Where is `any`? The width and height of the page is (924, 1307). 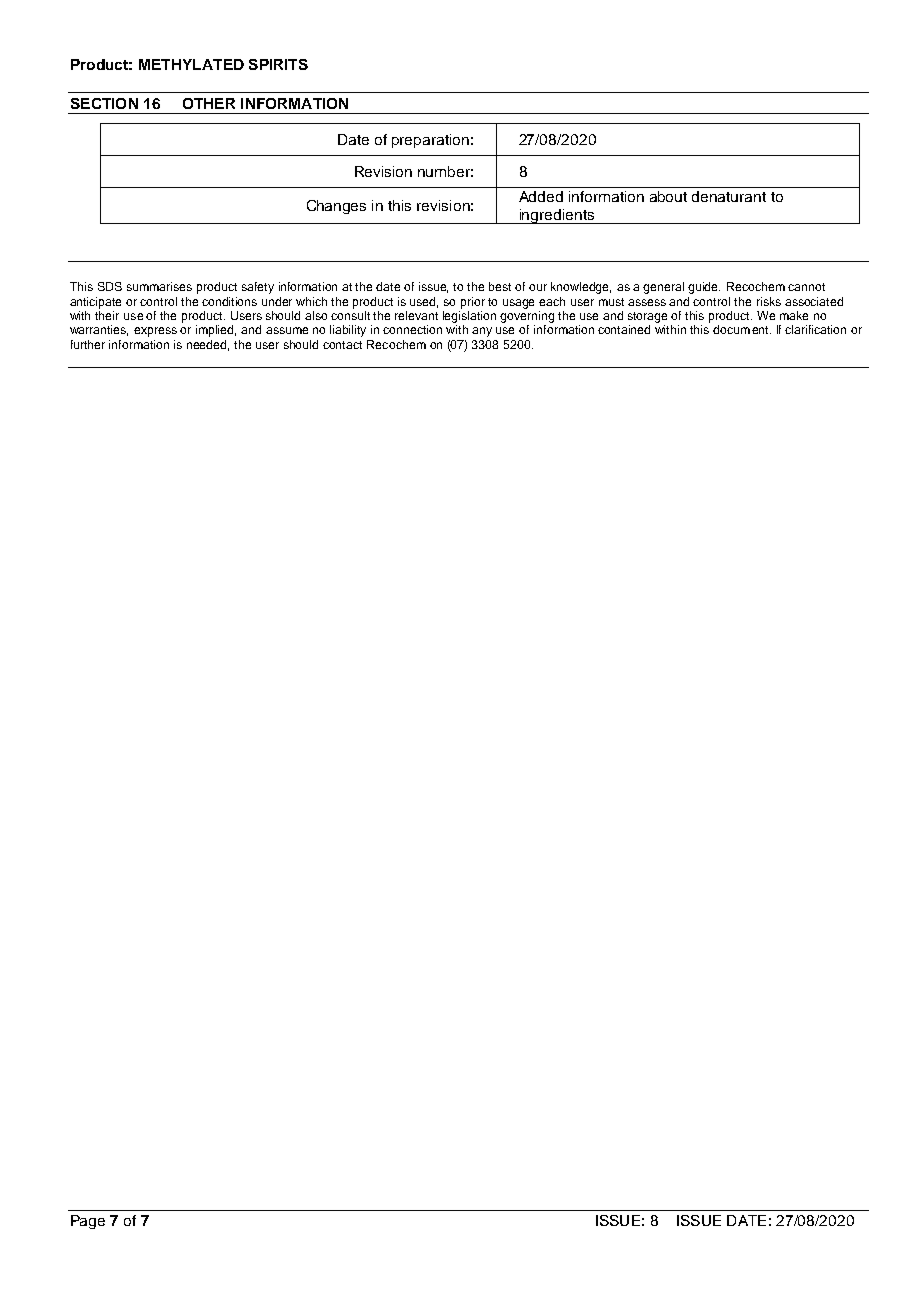
any is located at coordinates (482, 332).
